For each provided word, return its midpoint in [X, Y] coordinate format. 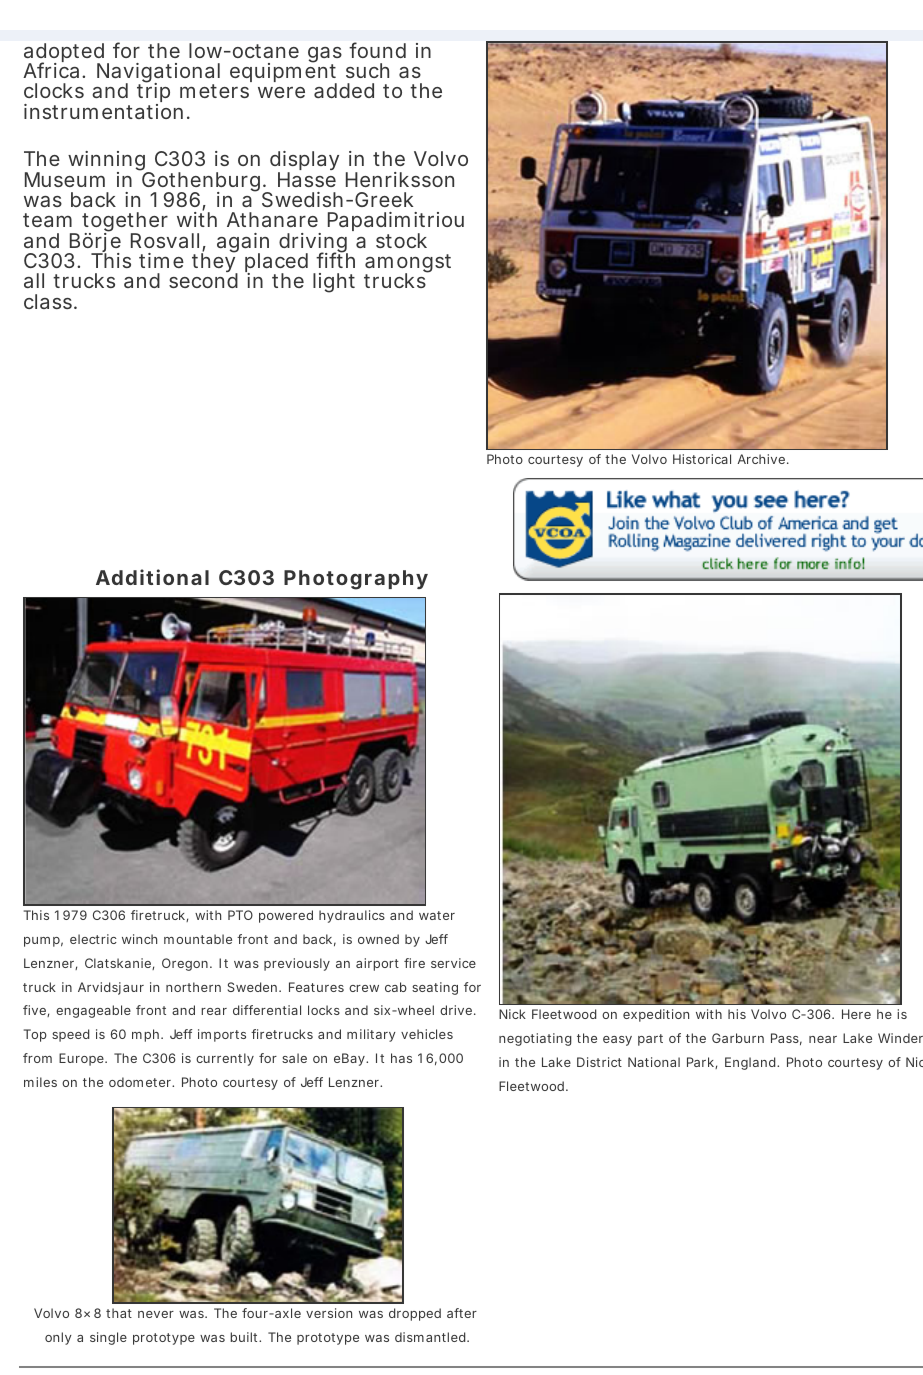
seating [435, 988]
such [367, 70]
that [119, 1313]
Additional [152, 577]
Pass [786, 1039]
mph [147, 1035]
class [49, 301]
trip [153, 94]
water [437, 915]
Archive [762, 459]
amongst [408, 265]
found [377, 50]
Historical [702, 459]
